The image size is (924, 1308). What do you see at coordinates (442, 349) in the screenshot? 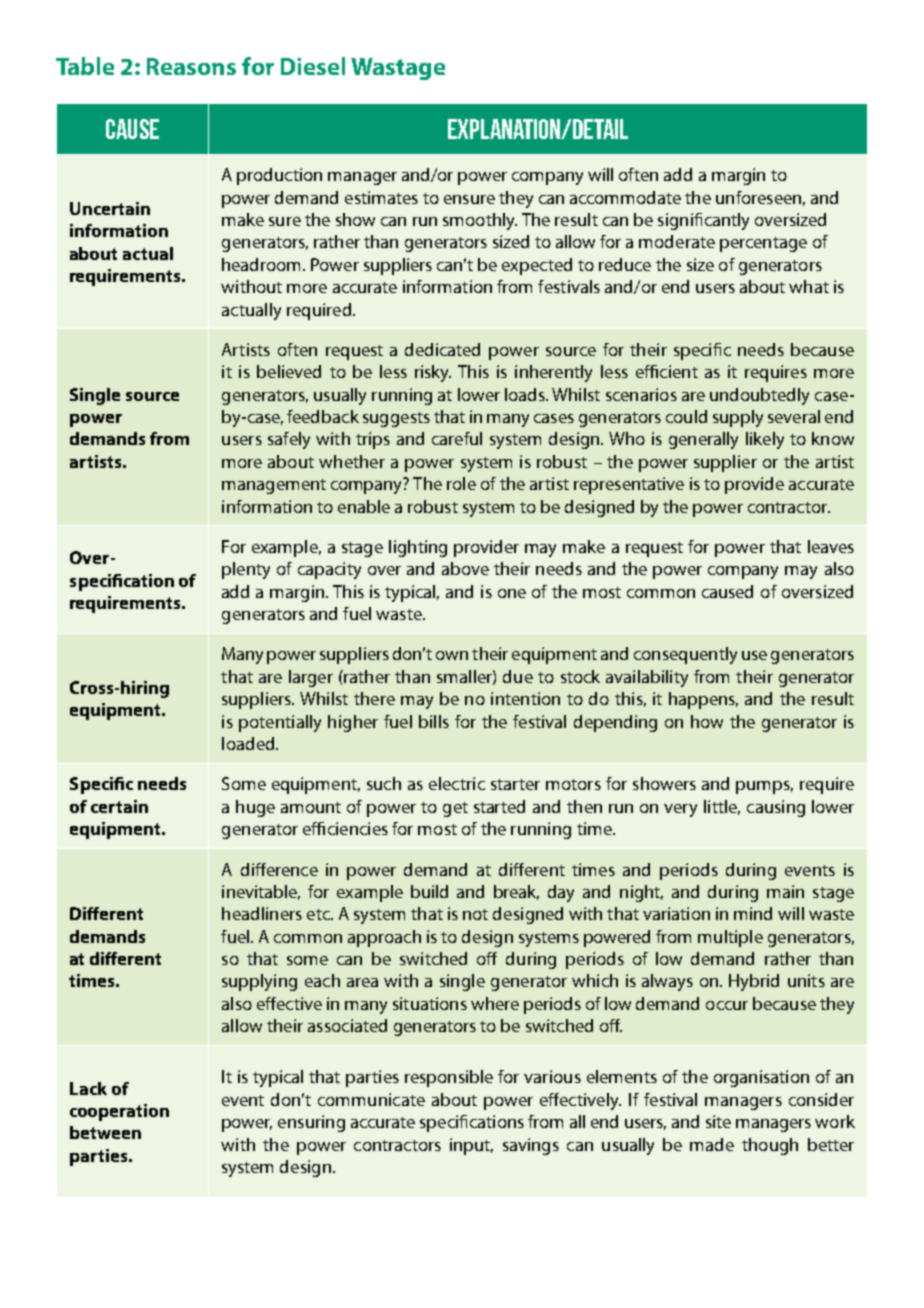
I see `dedicated` at bounding box center [442, 349].
